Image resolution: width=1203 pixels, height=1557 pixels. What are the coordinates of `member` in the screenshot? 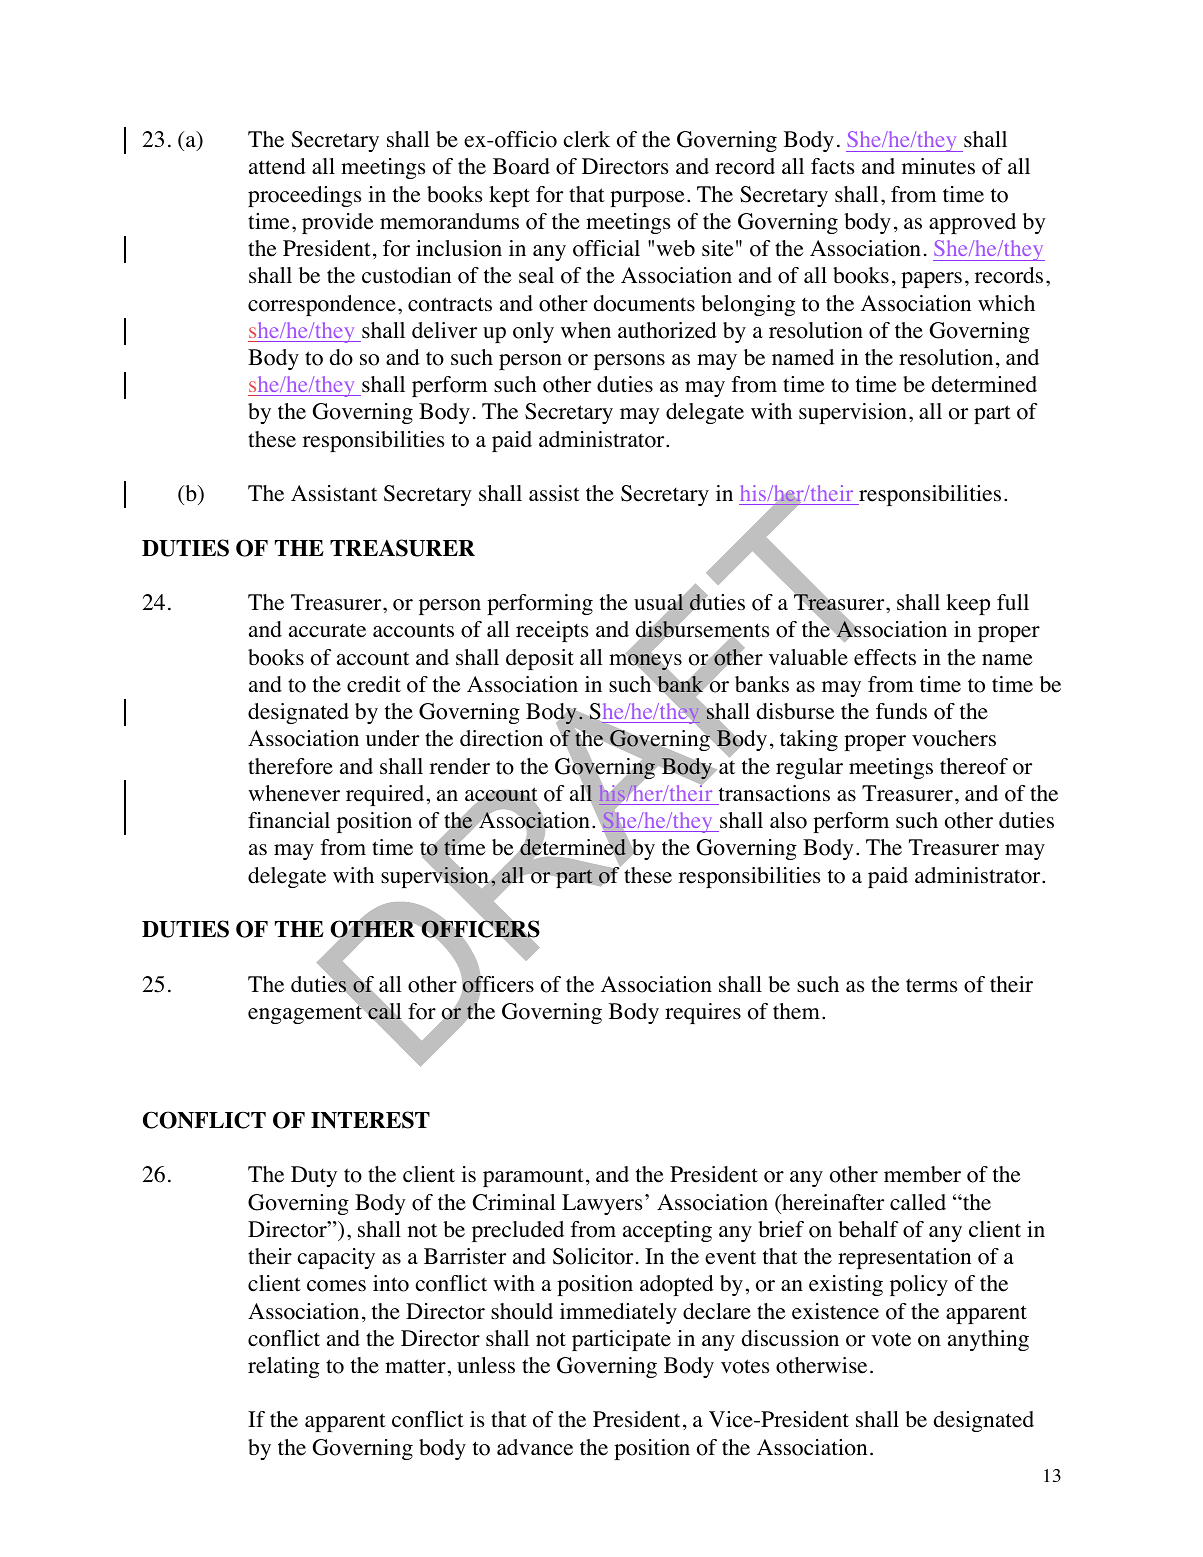 It's located at (922, 1174).
